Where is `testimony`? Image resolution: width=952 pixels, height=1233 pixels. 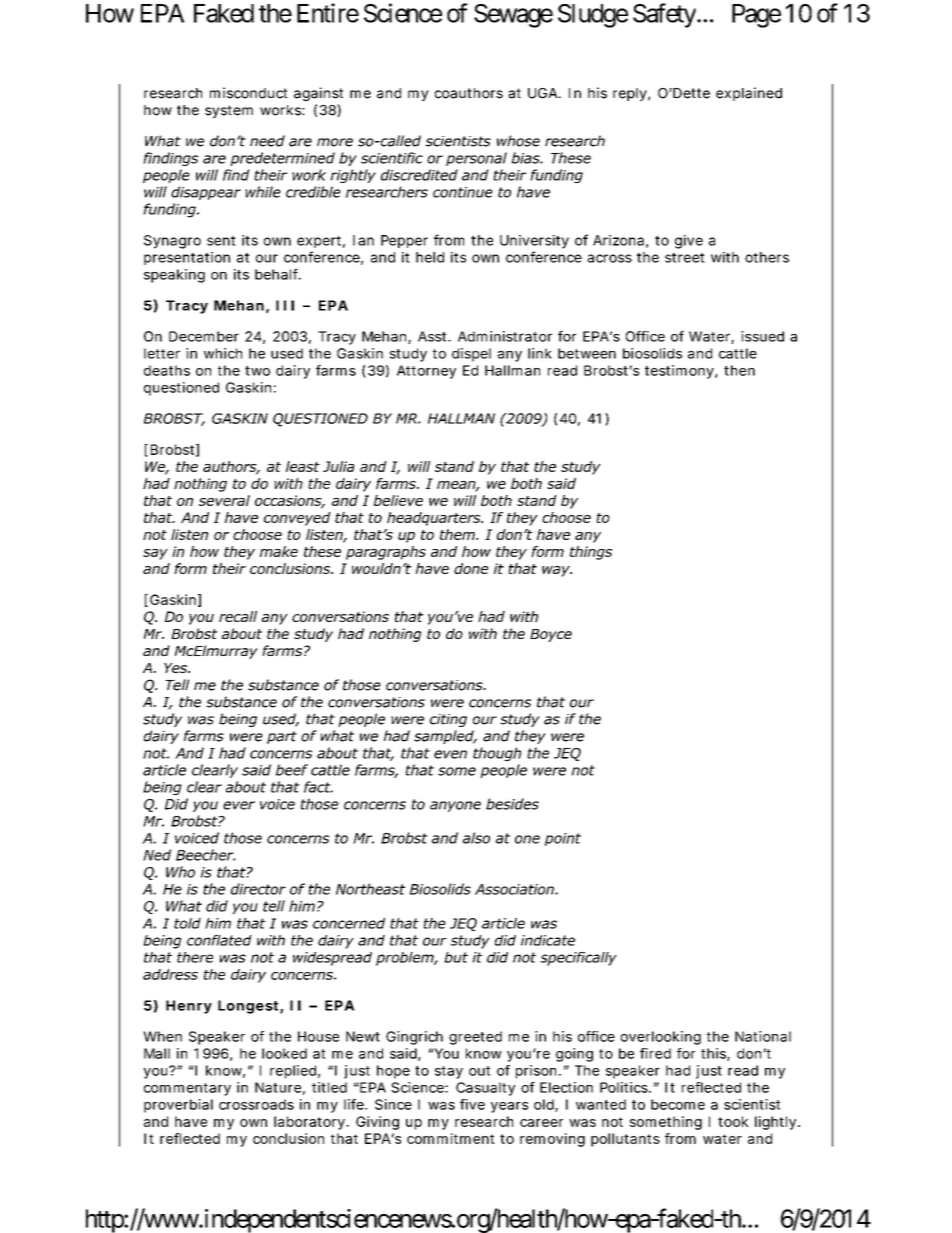
testimony is located at coordinates (681, 372).
